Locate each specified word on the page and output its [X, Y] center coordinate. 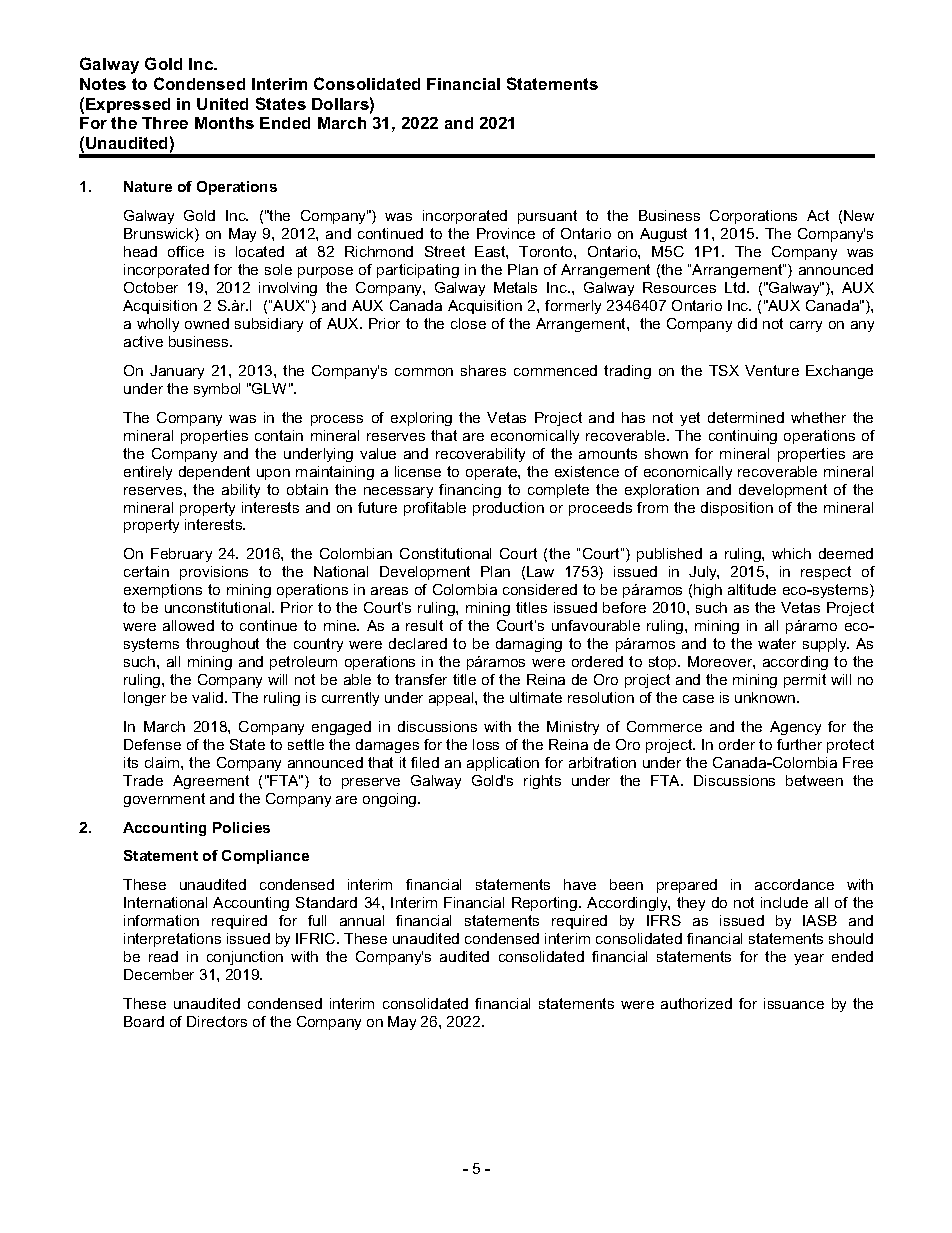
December [159, 974]
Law [540, 571]
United [222, 104]
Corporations [753, 217]
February [181, 555]
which [791, 553]
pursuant [547, 217]
